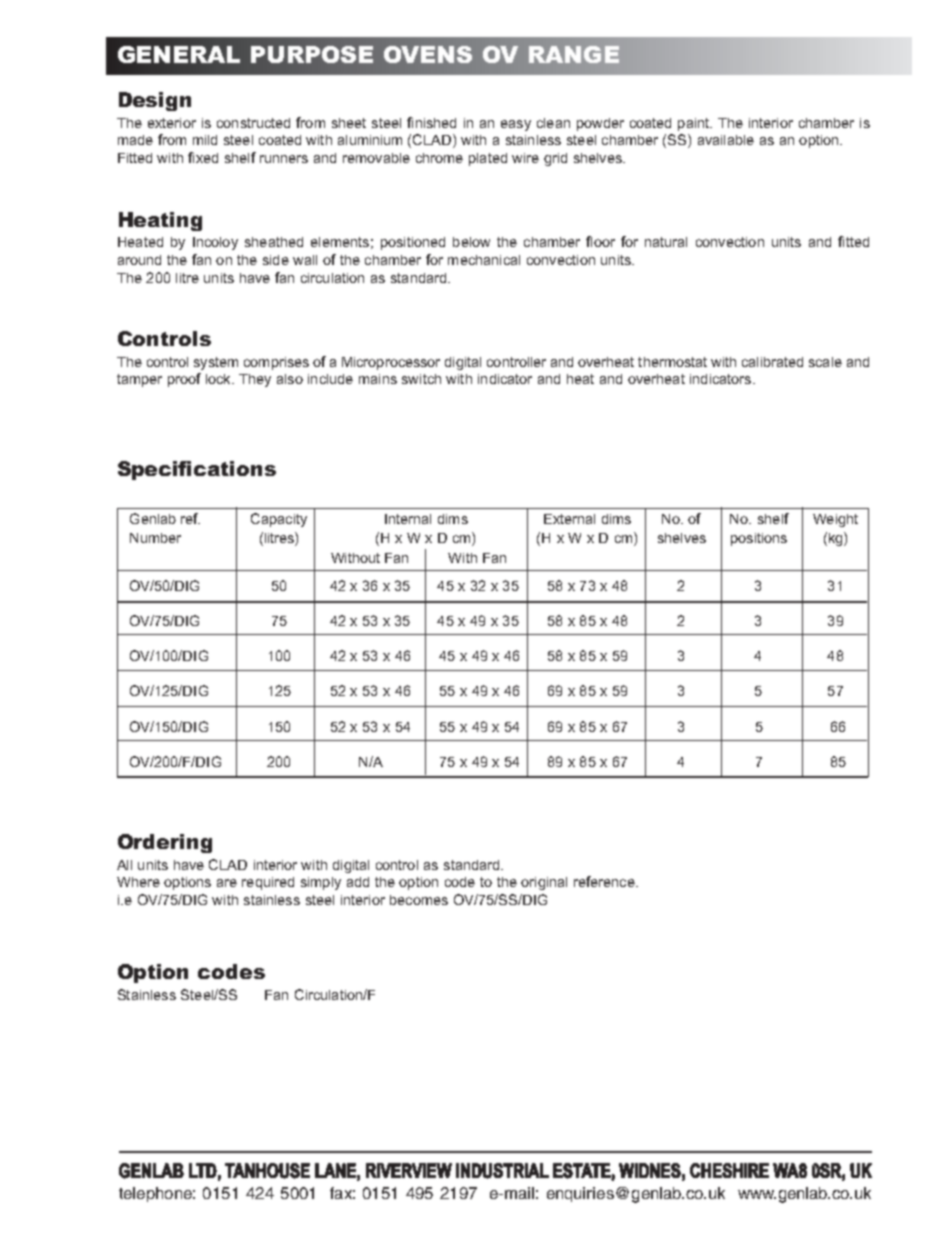 The image size is (952, 1233). Describe the element at coordinates (203, 1170) in the document. I see `LTD` at that location.
